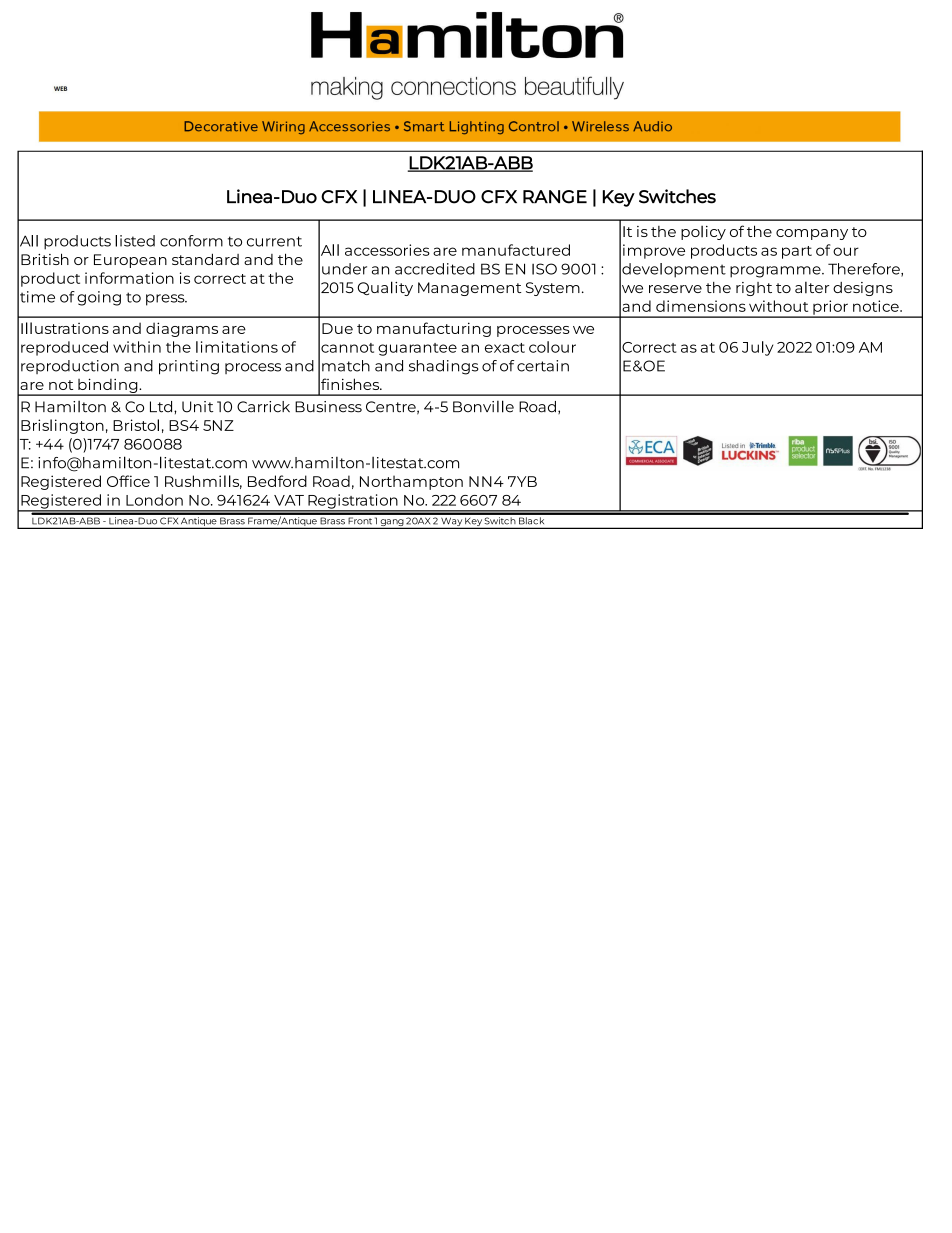  I want to click on July, so click(757, 348).
